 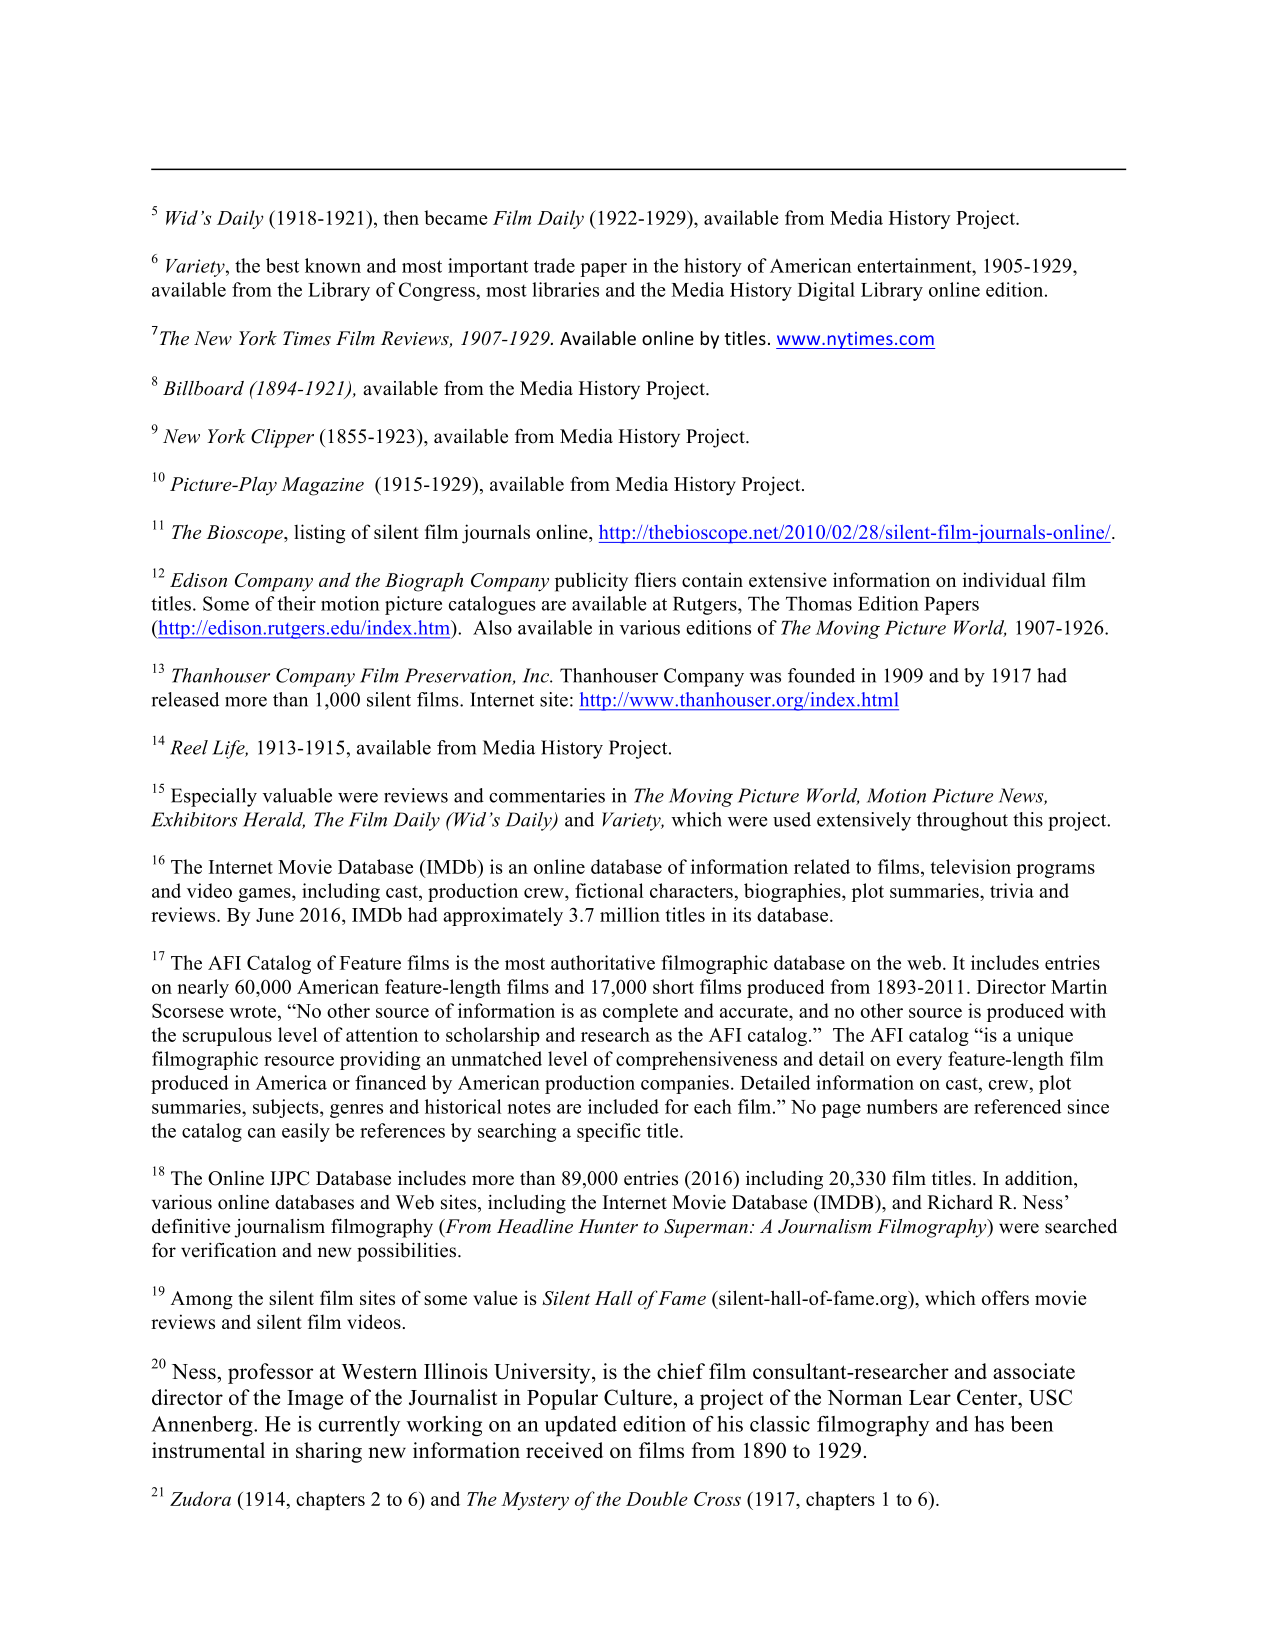 I want to click on specific, so click(x=609, y=1132).
